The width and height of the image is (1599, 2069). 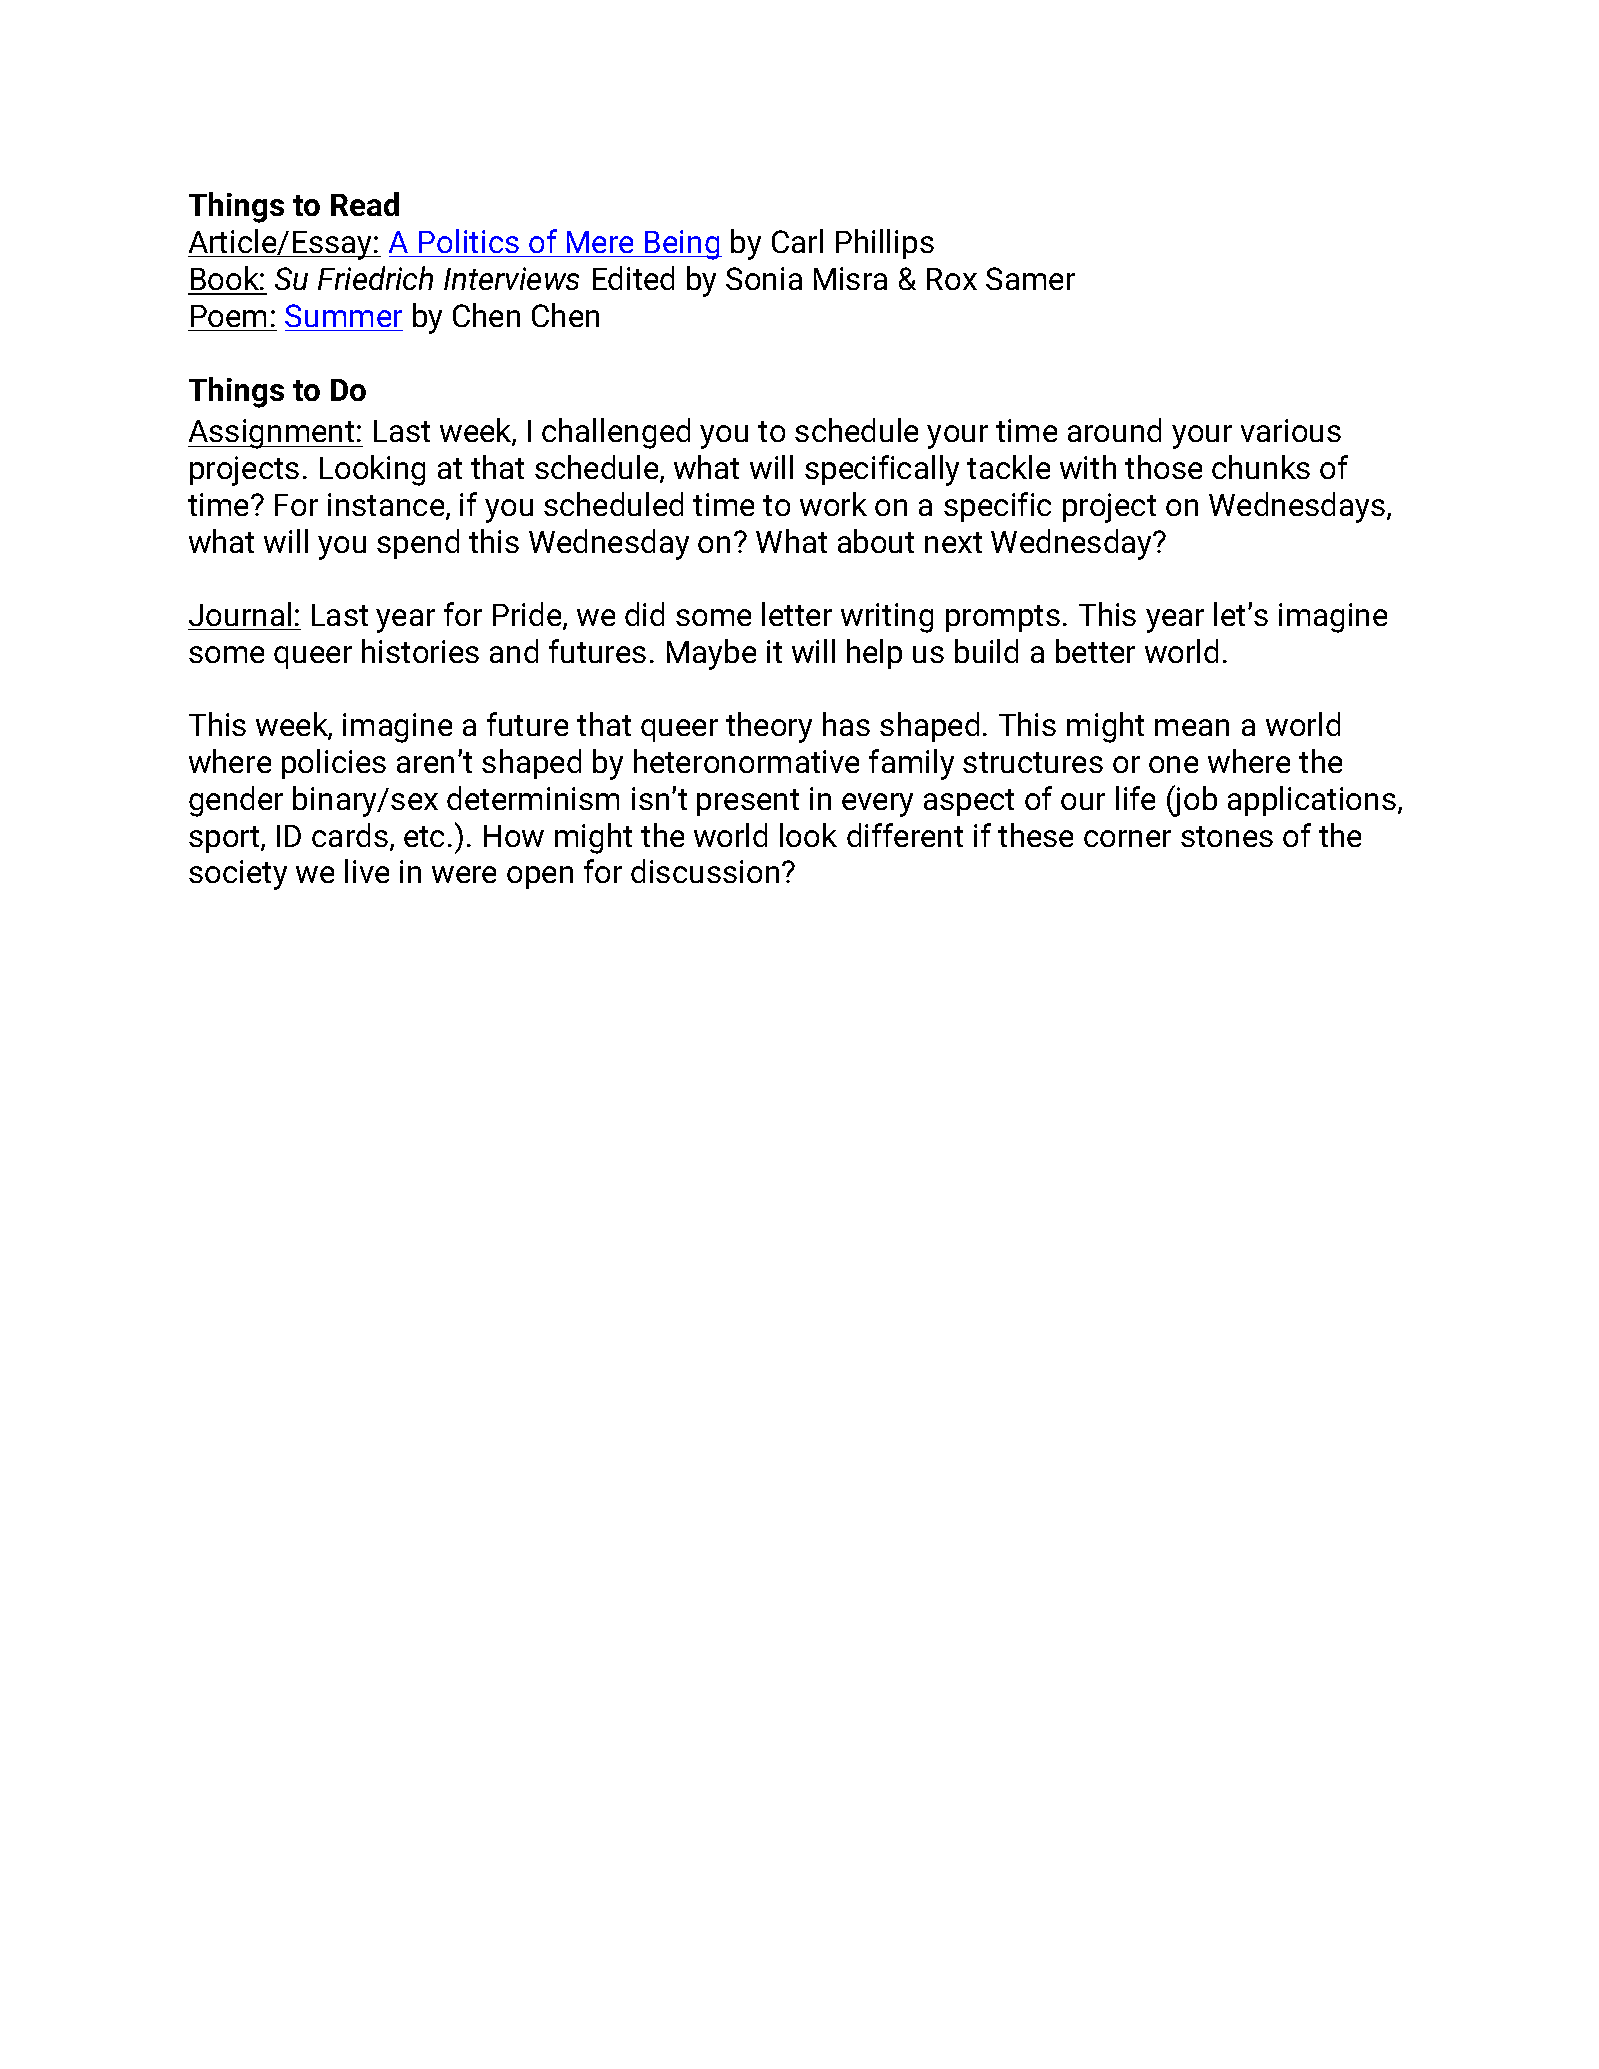 What do you see at coordinates (365, 204) in the image?
I see `Read` at bounding box center [365, 204].
